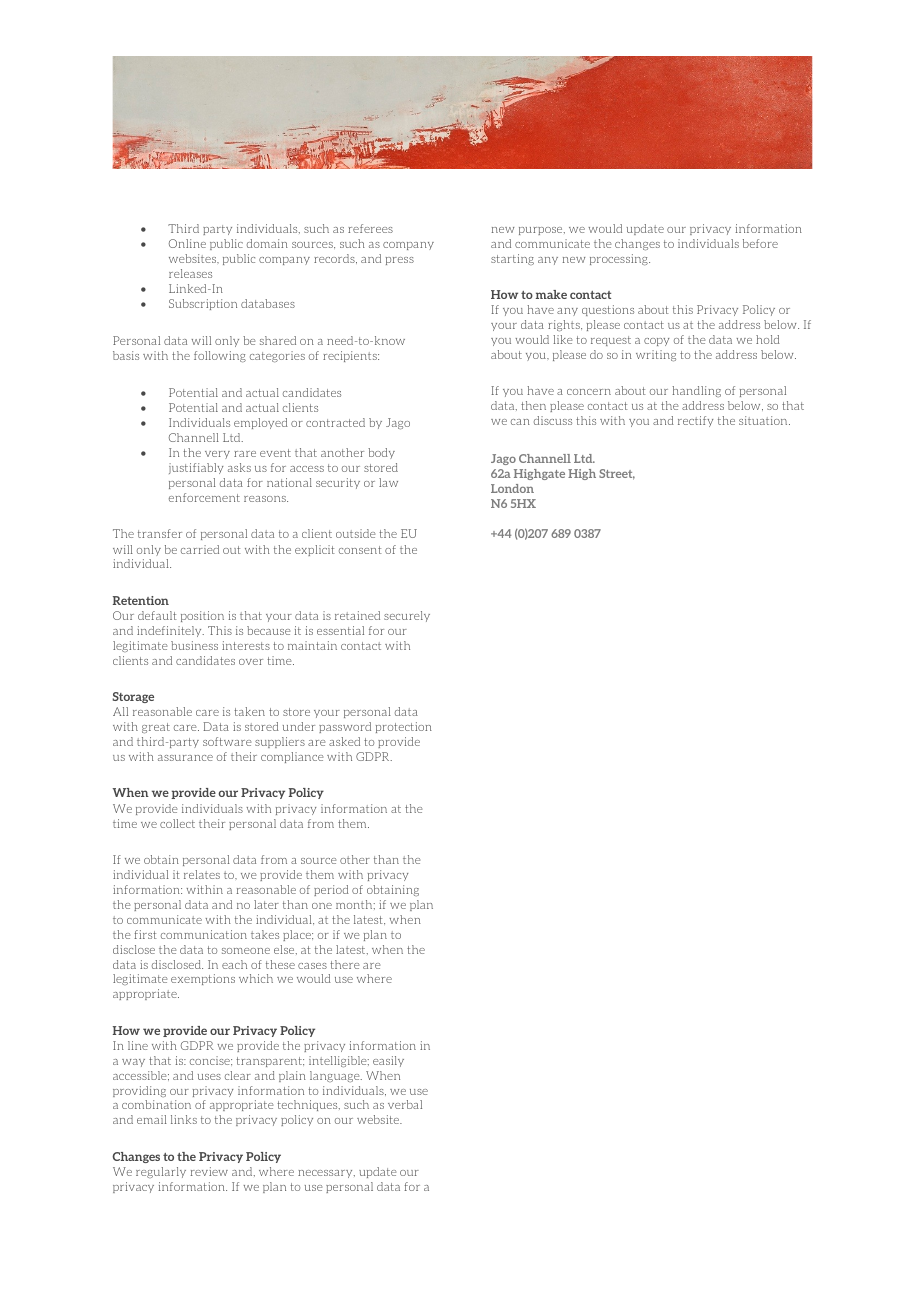 Image resolution: width=924 pixels, height=1308 pixels. Describe the element at coordinates (344, 741) in the document. I see `asked` at that location.
